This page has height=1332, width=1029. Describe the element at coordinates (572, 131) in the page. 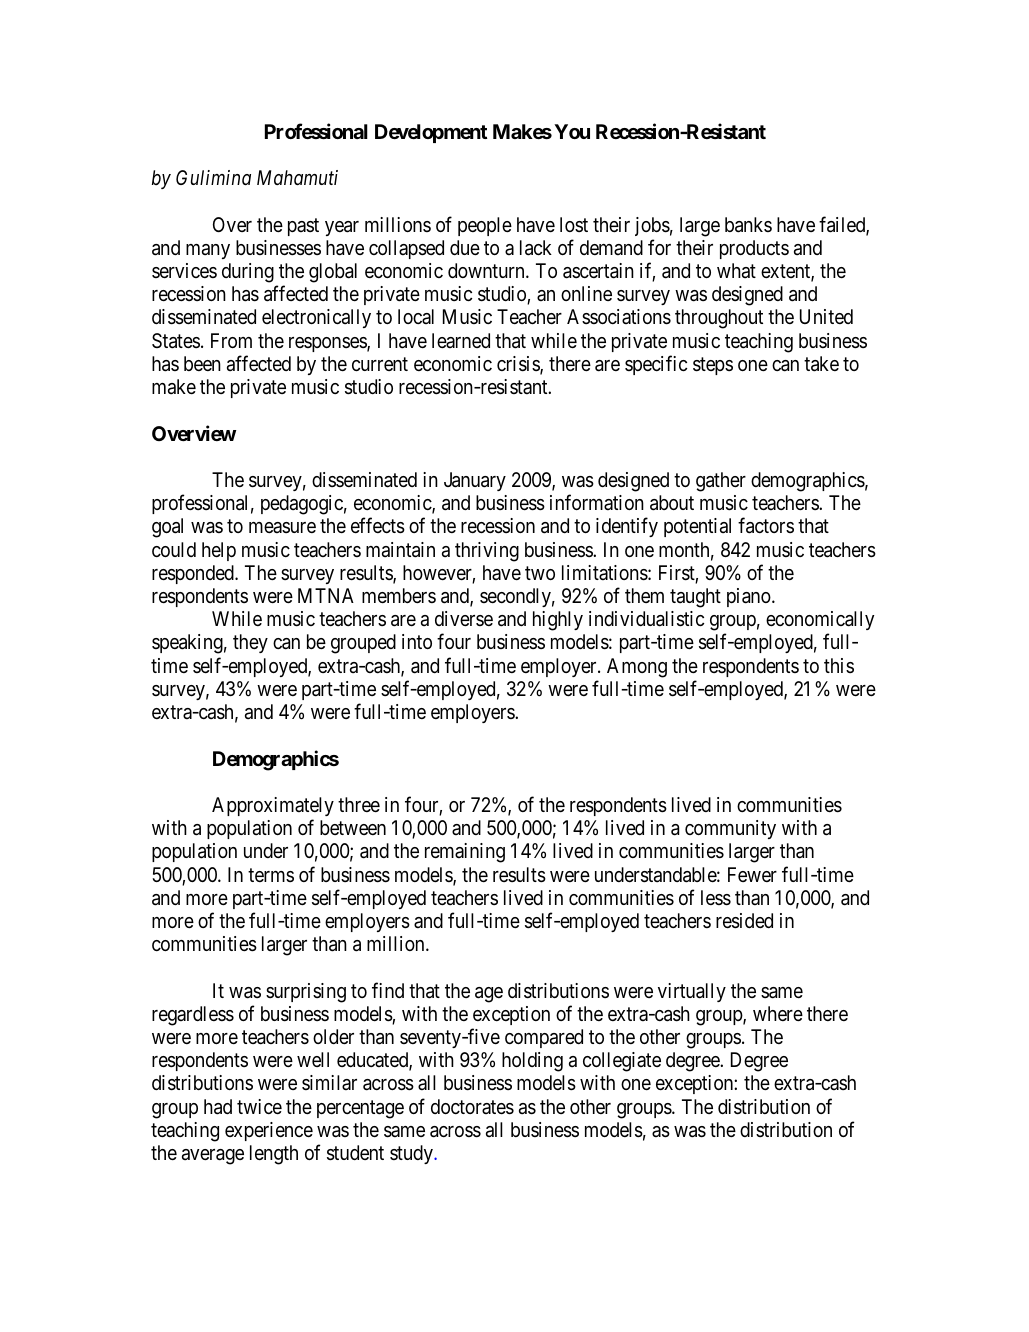

I see `You` at that location.
